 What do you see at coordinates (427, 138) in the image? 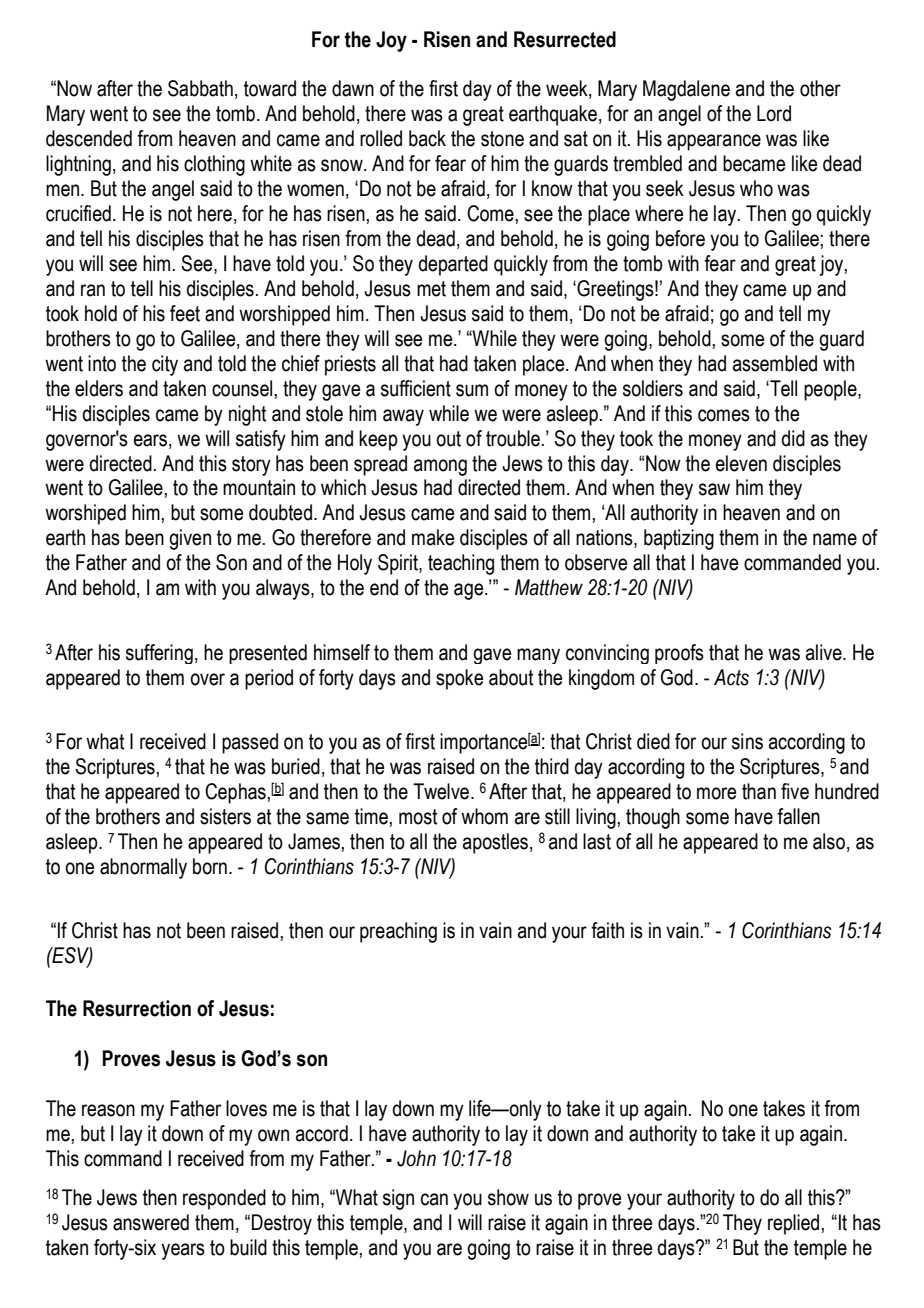
I see `back` at bounding box center [427, 138].
